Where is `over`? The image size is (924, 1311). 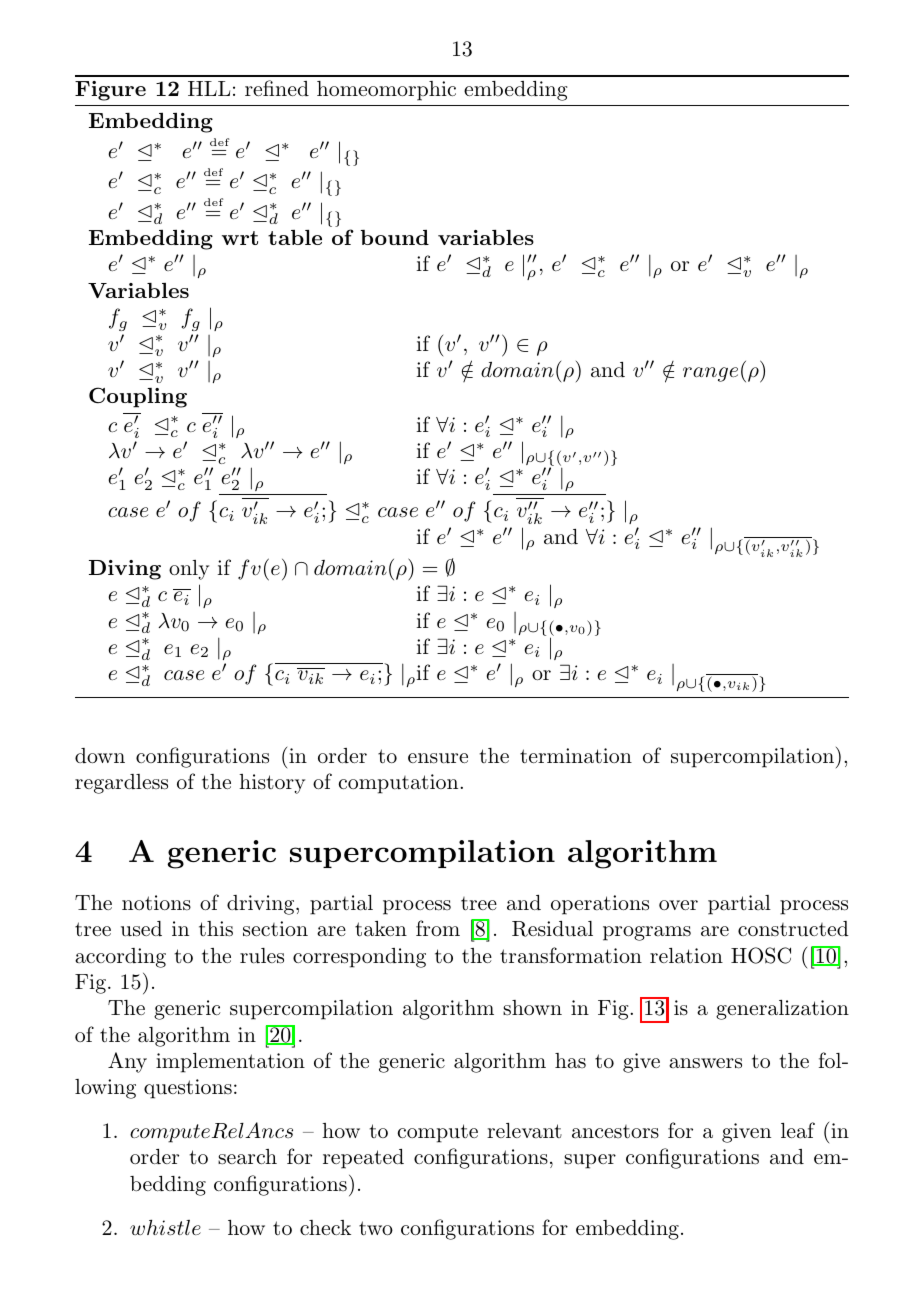
over is located at coordinates (678, 905).
